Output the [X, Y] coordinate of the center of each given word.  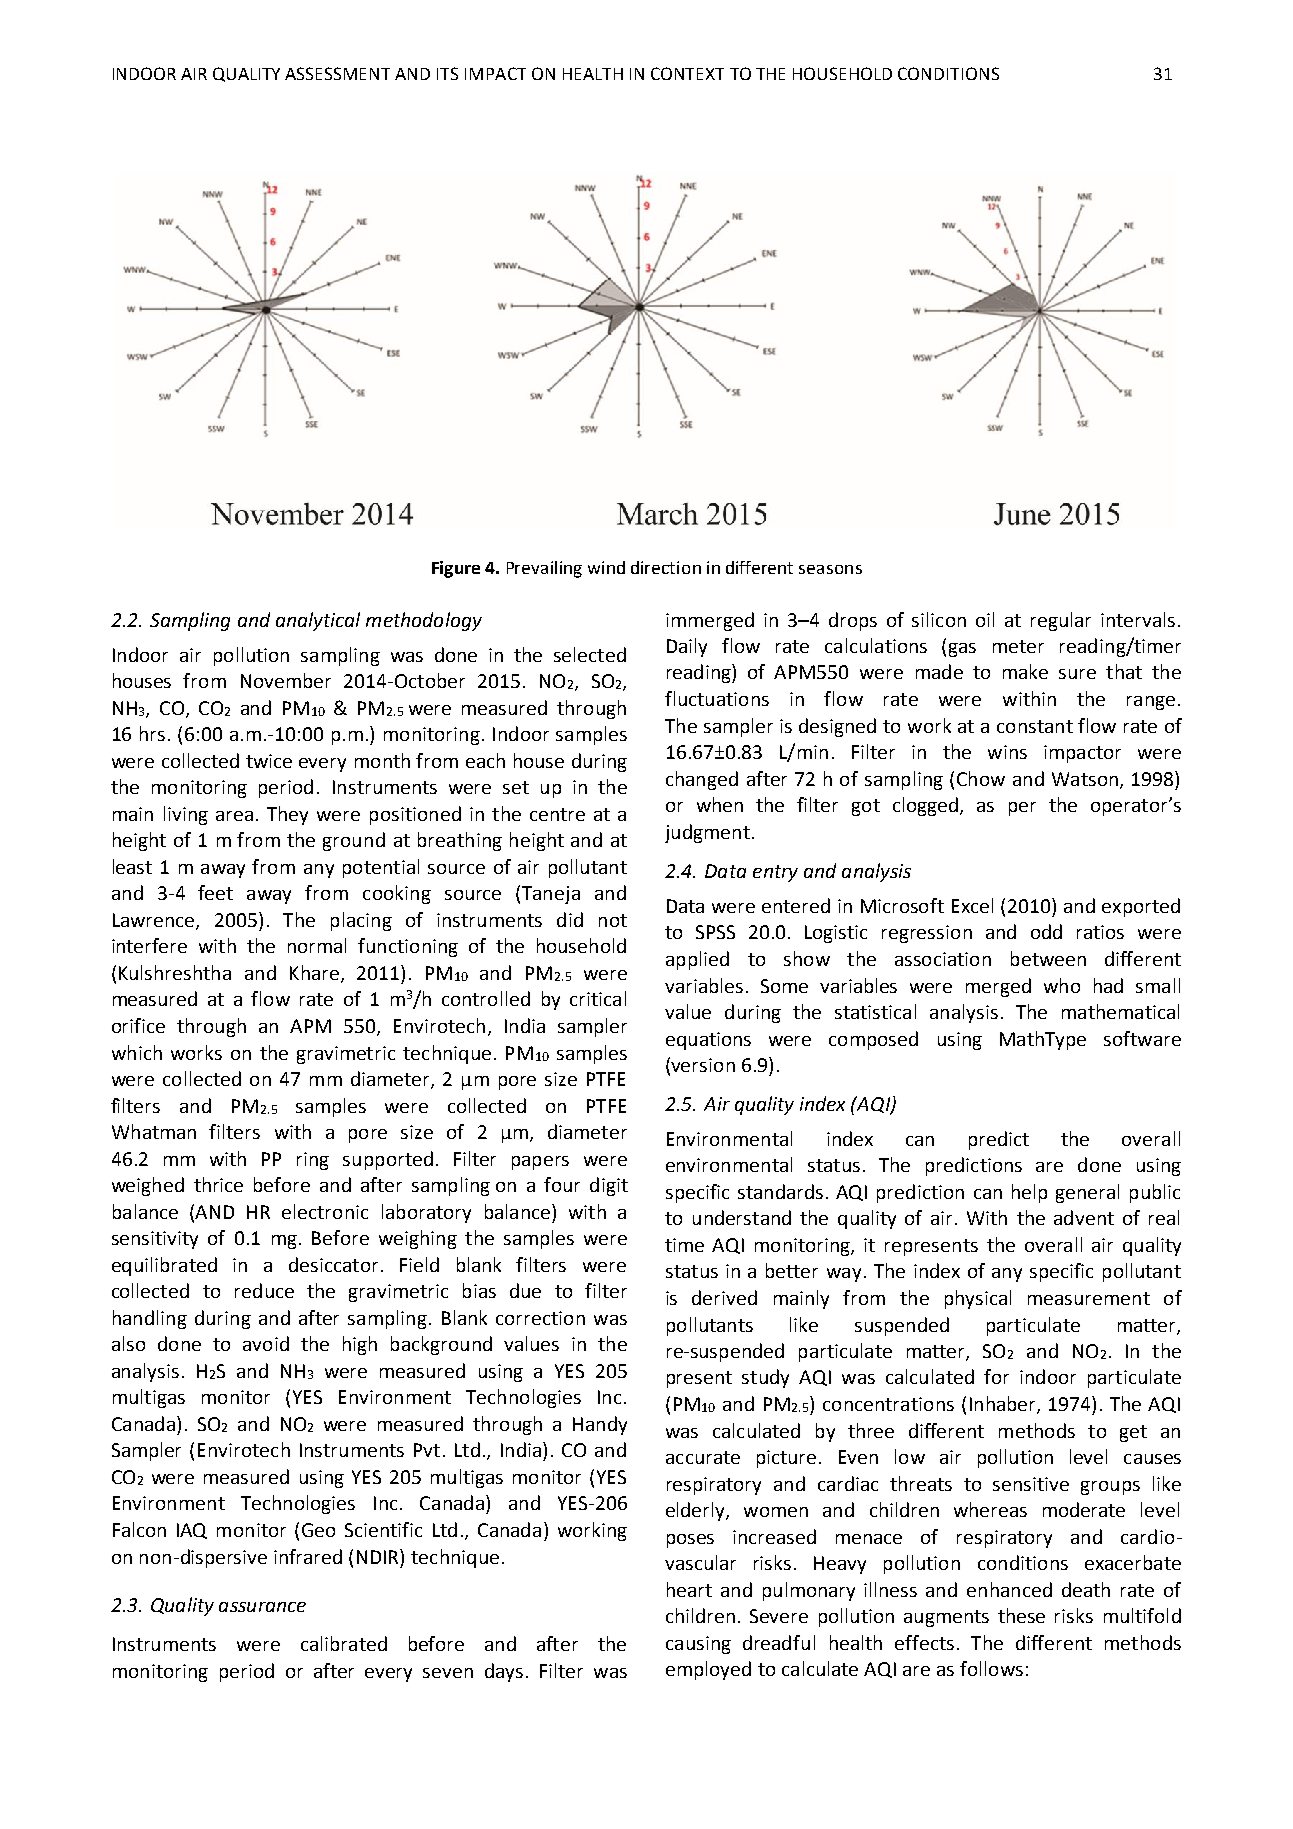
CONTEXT [687, 73]
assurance [262, 1607]
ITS [447, 73]
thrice [218, 1184]
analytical [318, 621]
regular [1061, 621]
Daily [687, 647]
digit [609, 1186]
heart [689, 1589]
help [1029, 1193]
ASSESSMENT [337, 73]
